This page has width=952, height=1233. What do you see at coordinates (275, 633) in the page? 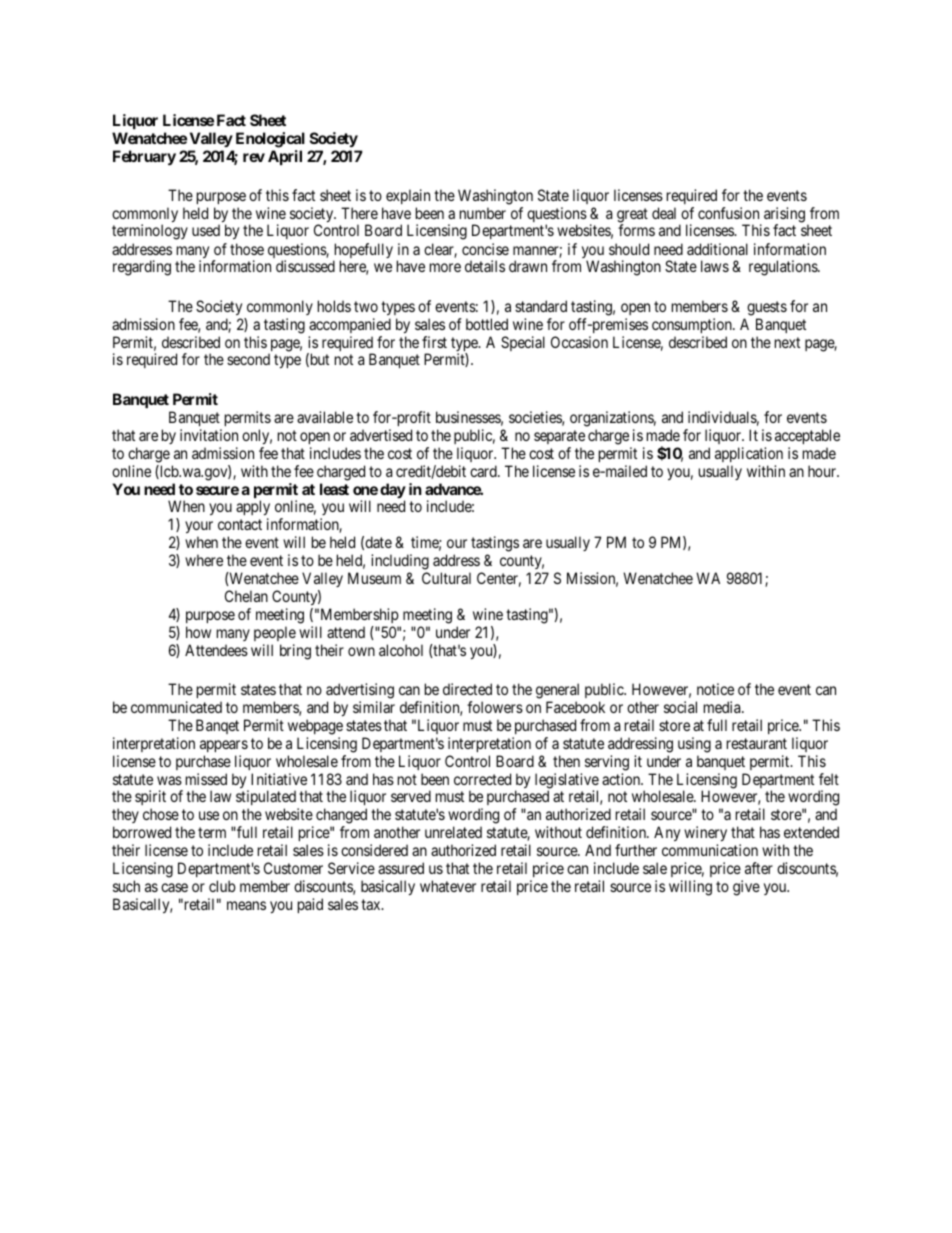
I see `people` at bounding box center [275, 633].
